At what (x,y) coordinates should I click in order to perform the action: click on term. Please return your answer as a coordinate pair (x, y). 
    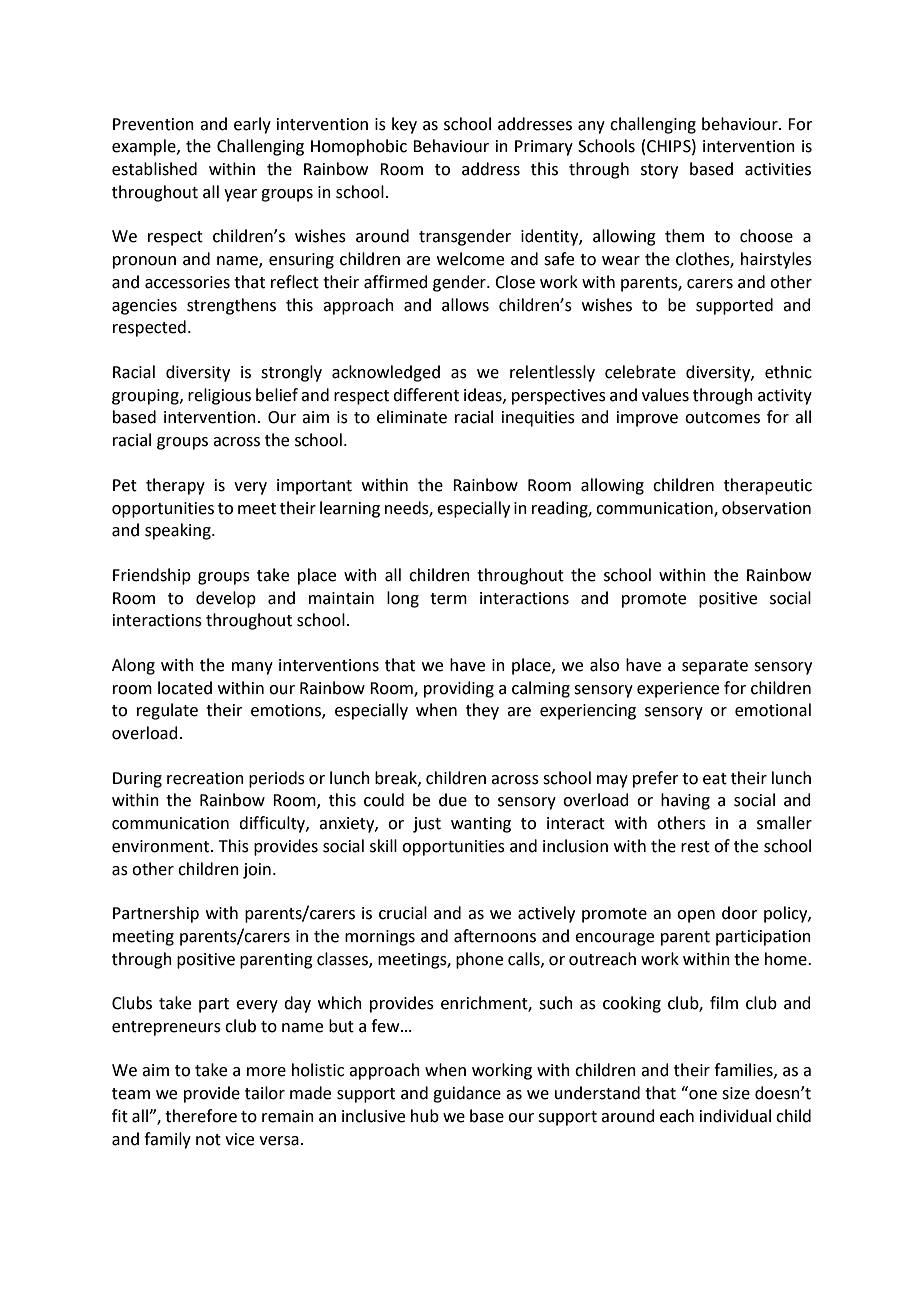
    Looking at the image, I should click on (448, 599).
